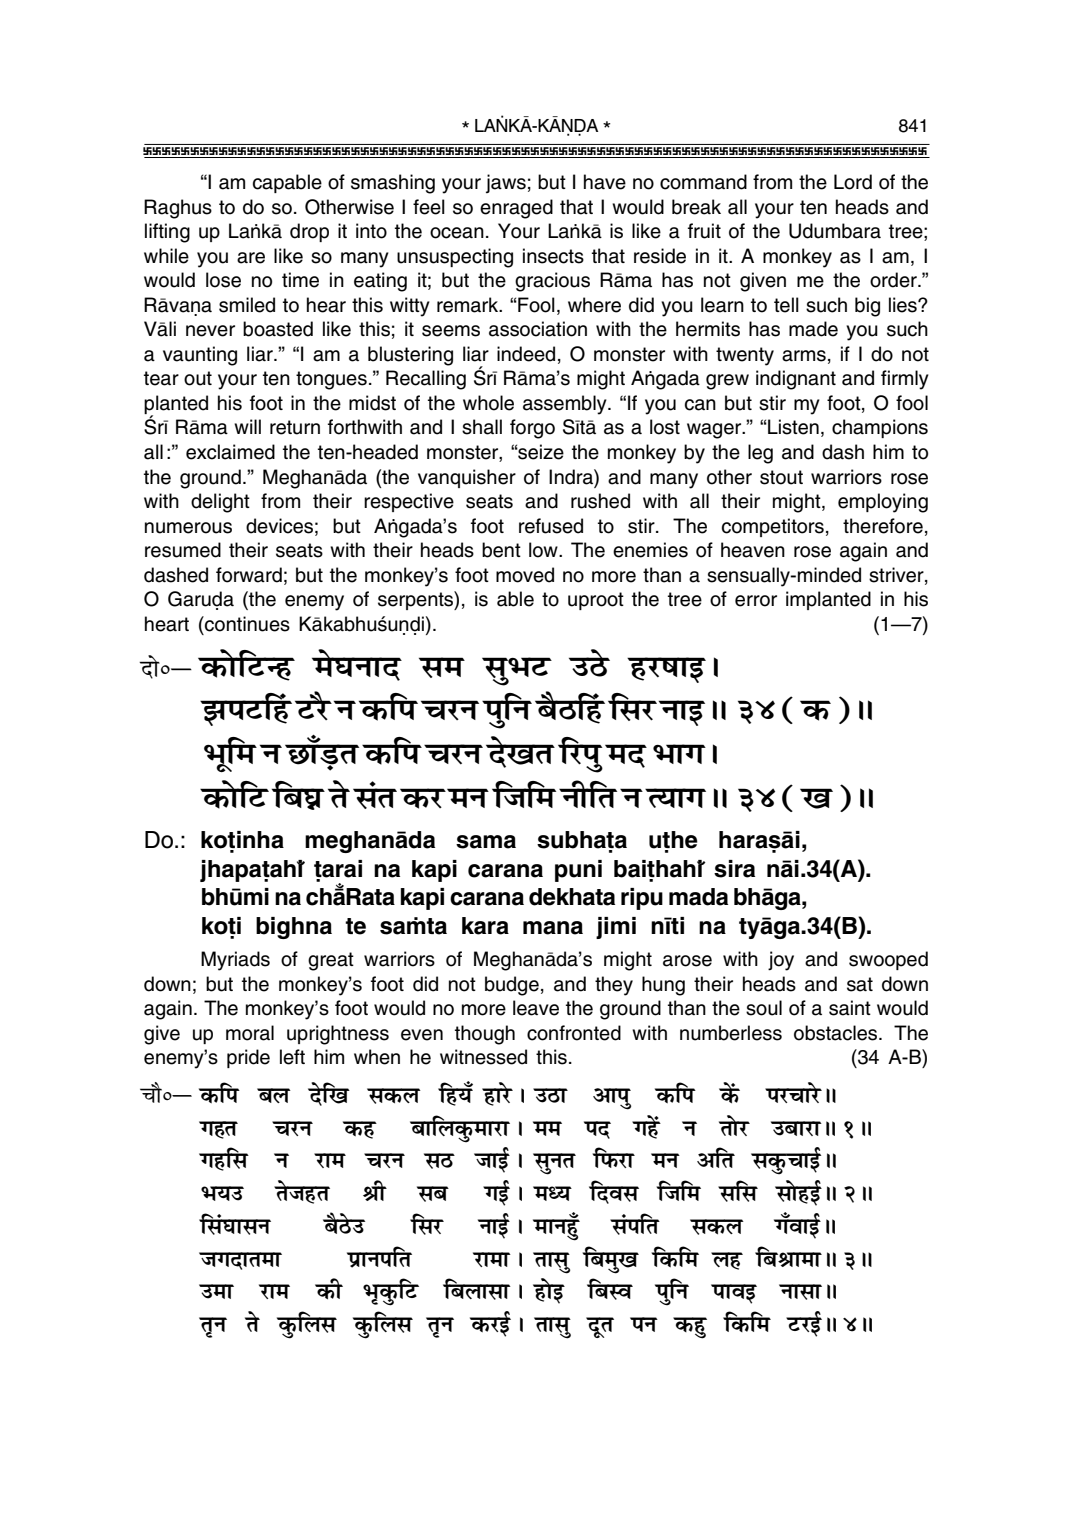 The width and height of the screenshot is (1081, 1528). I want to click on continues, so click(246, 624).
